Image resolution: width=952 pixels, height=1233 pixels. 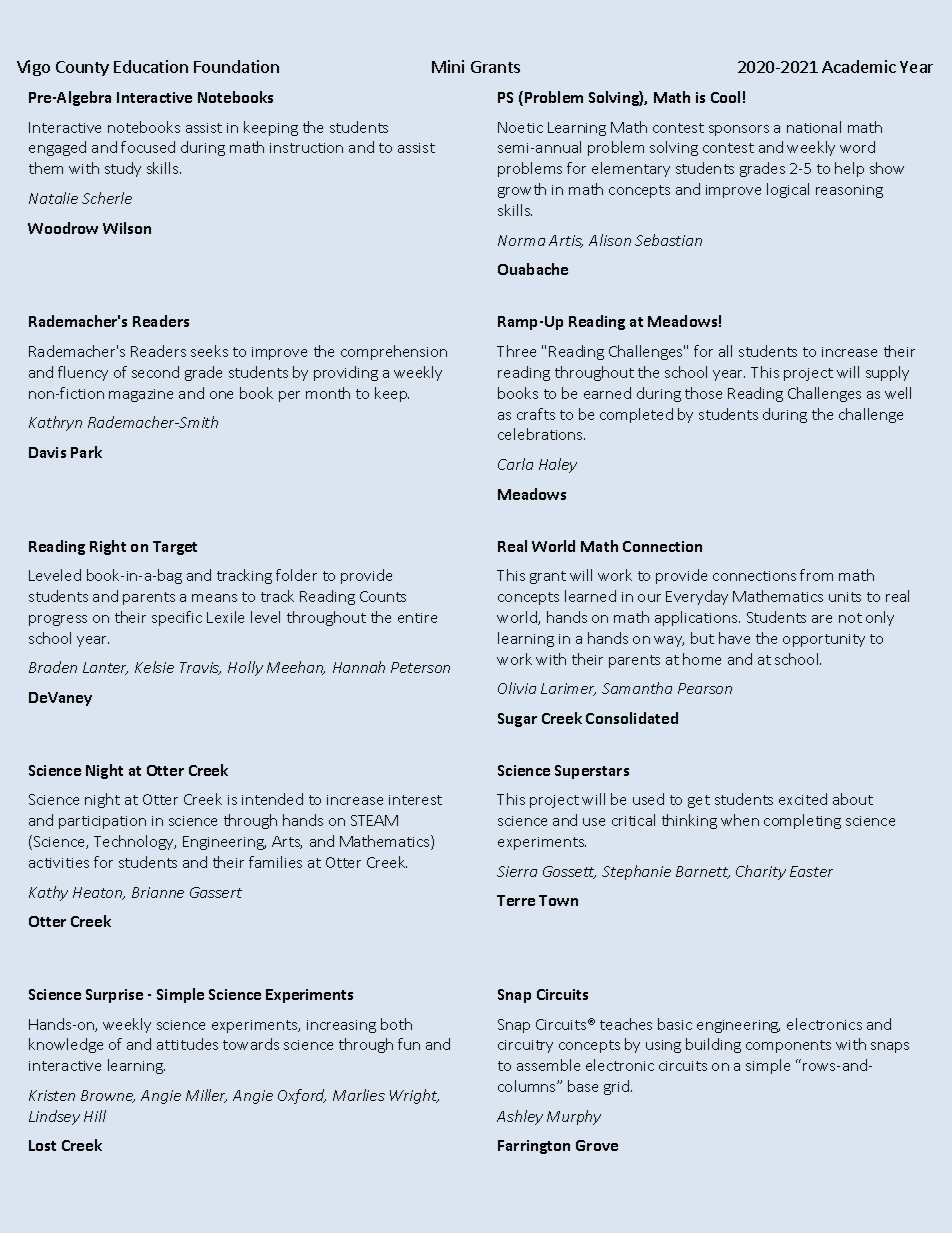 I want to click on Browne, so click(x=108, y=1096).
